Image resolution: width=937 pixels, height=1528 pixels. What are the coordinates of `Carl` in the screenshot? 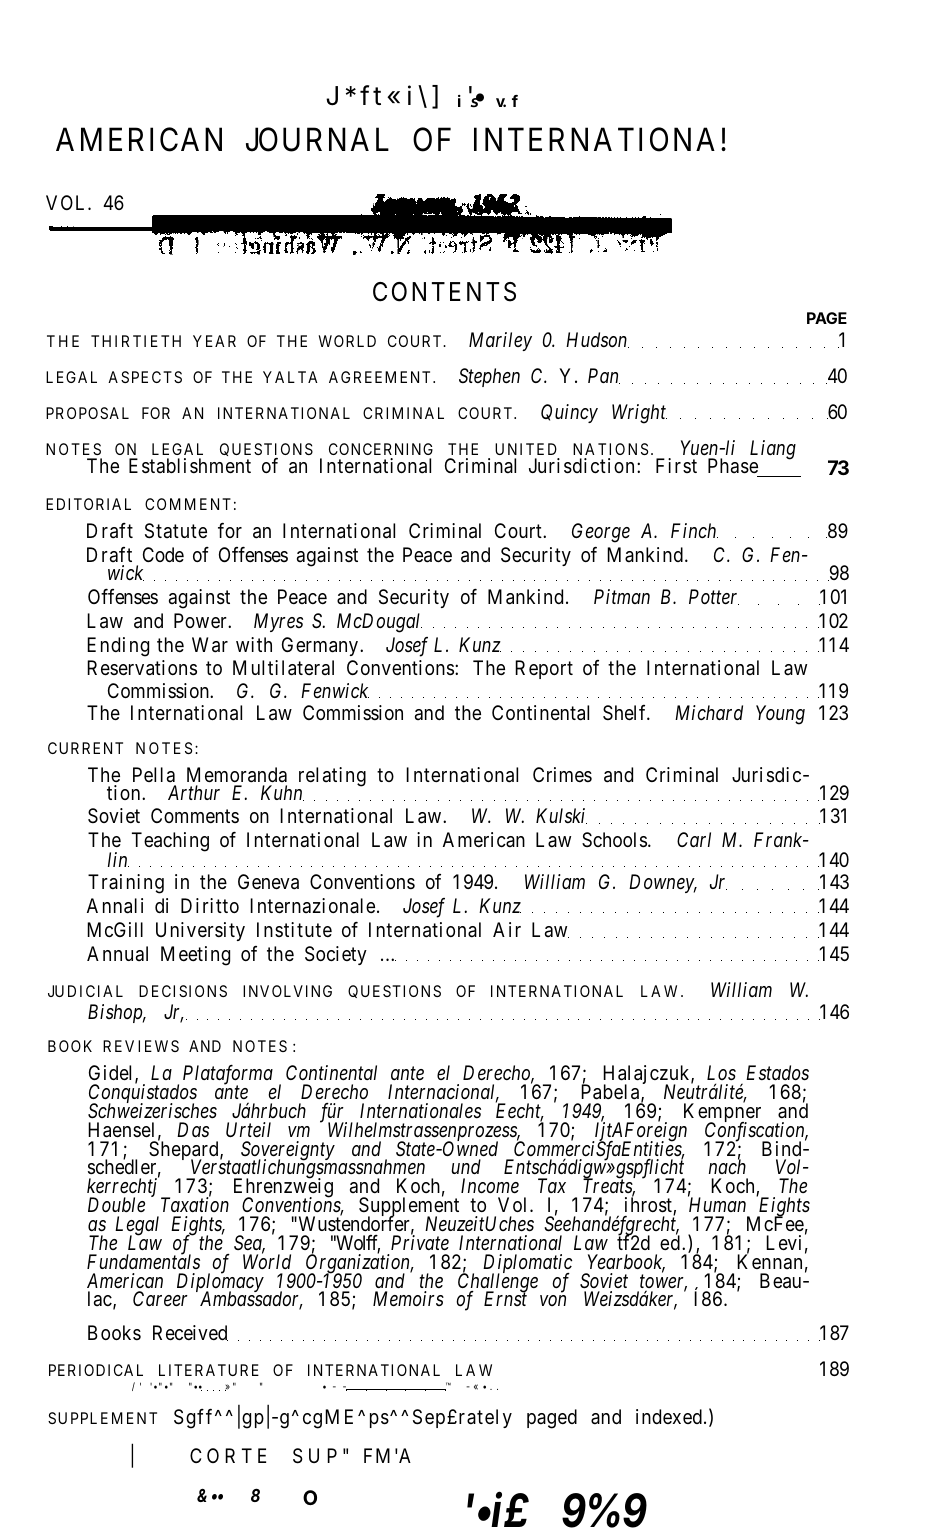 It's located at (694, 839).
